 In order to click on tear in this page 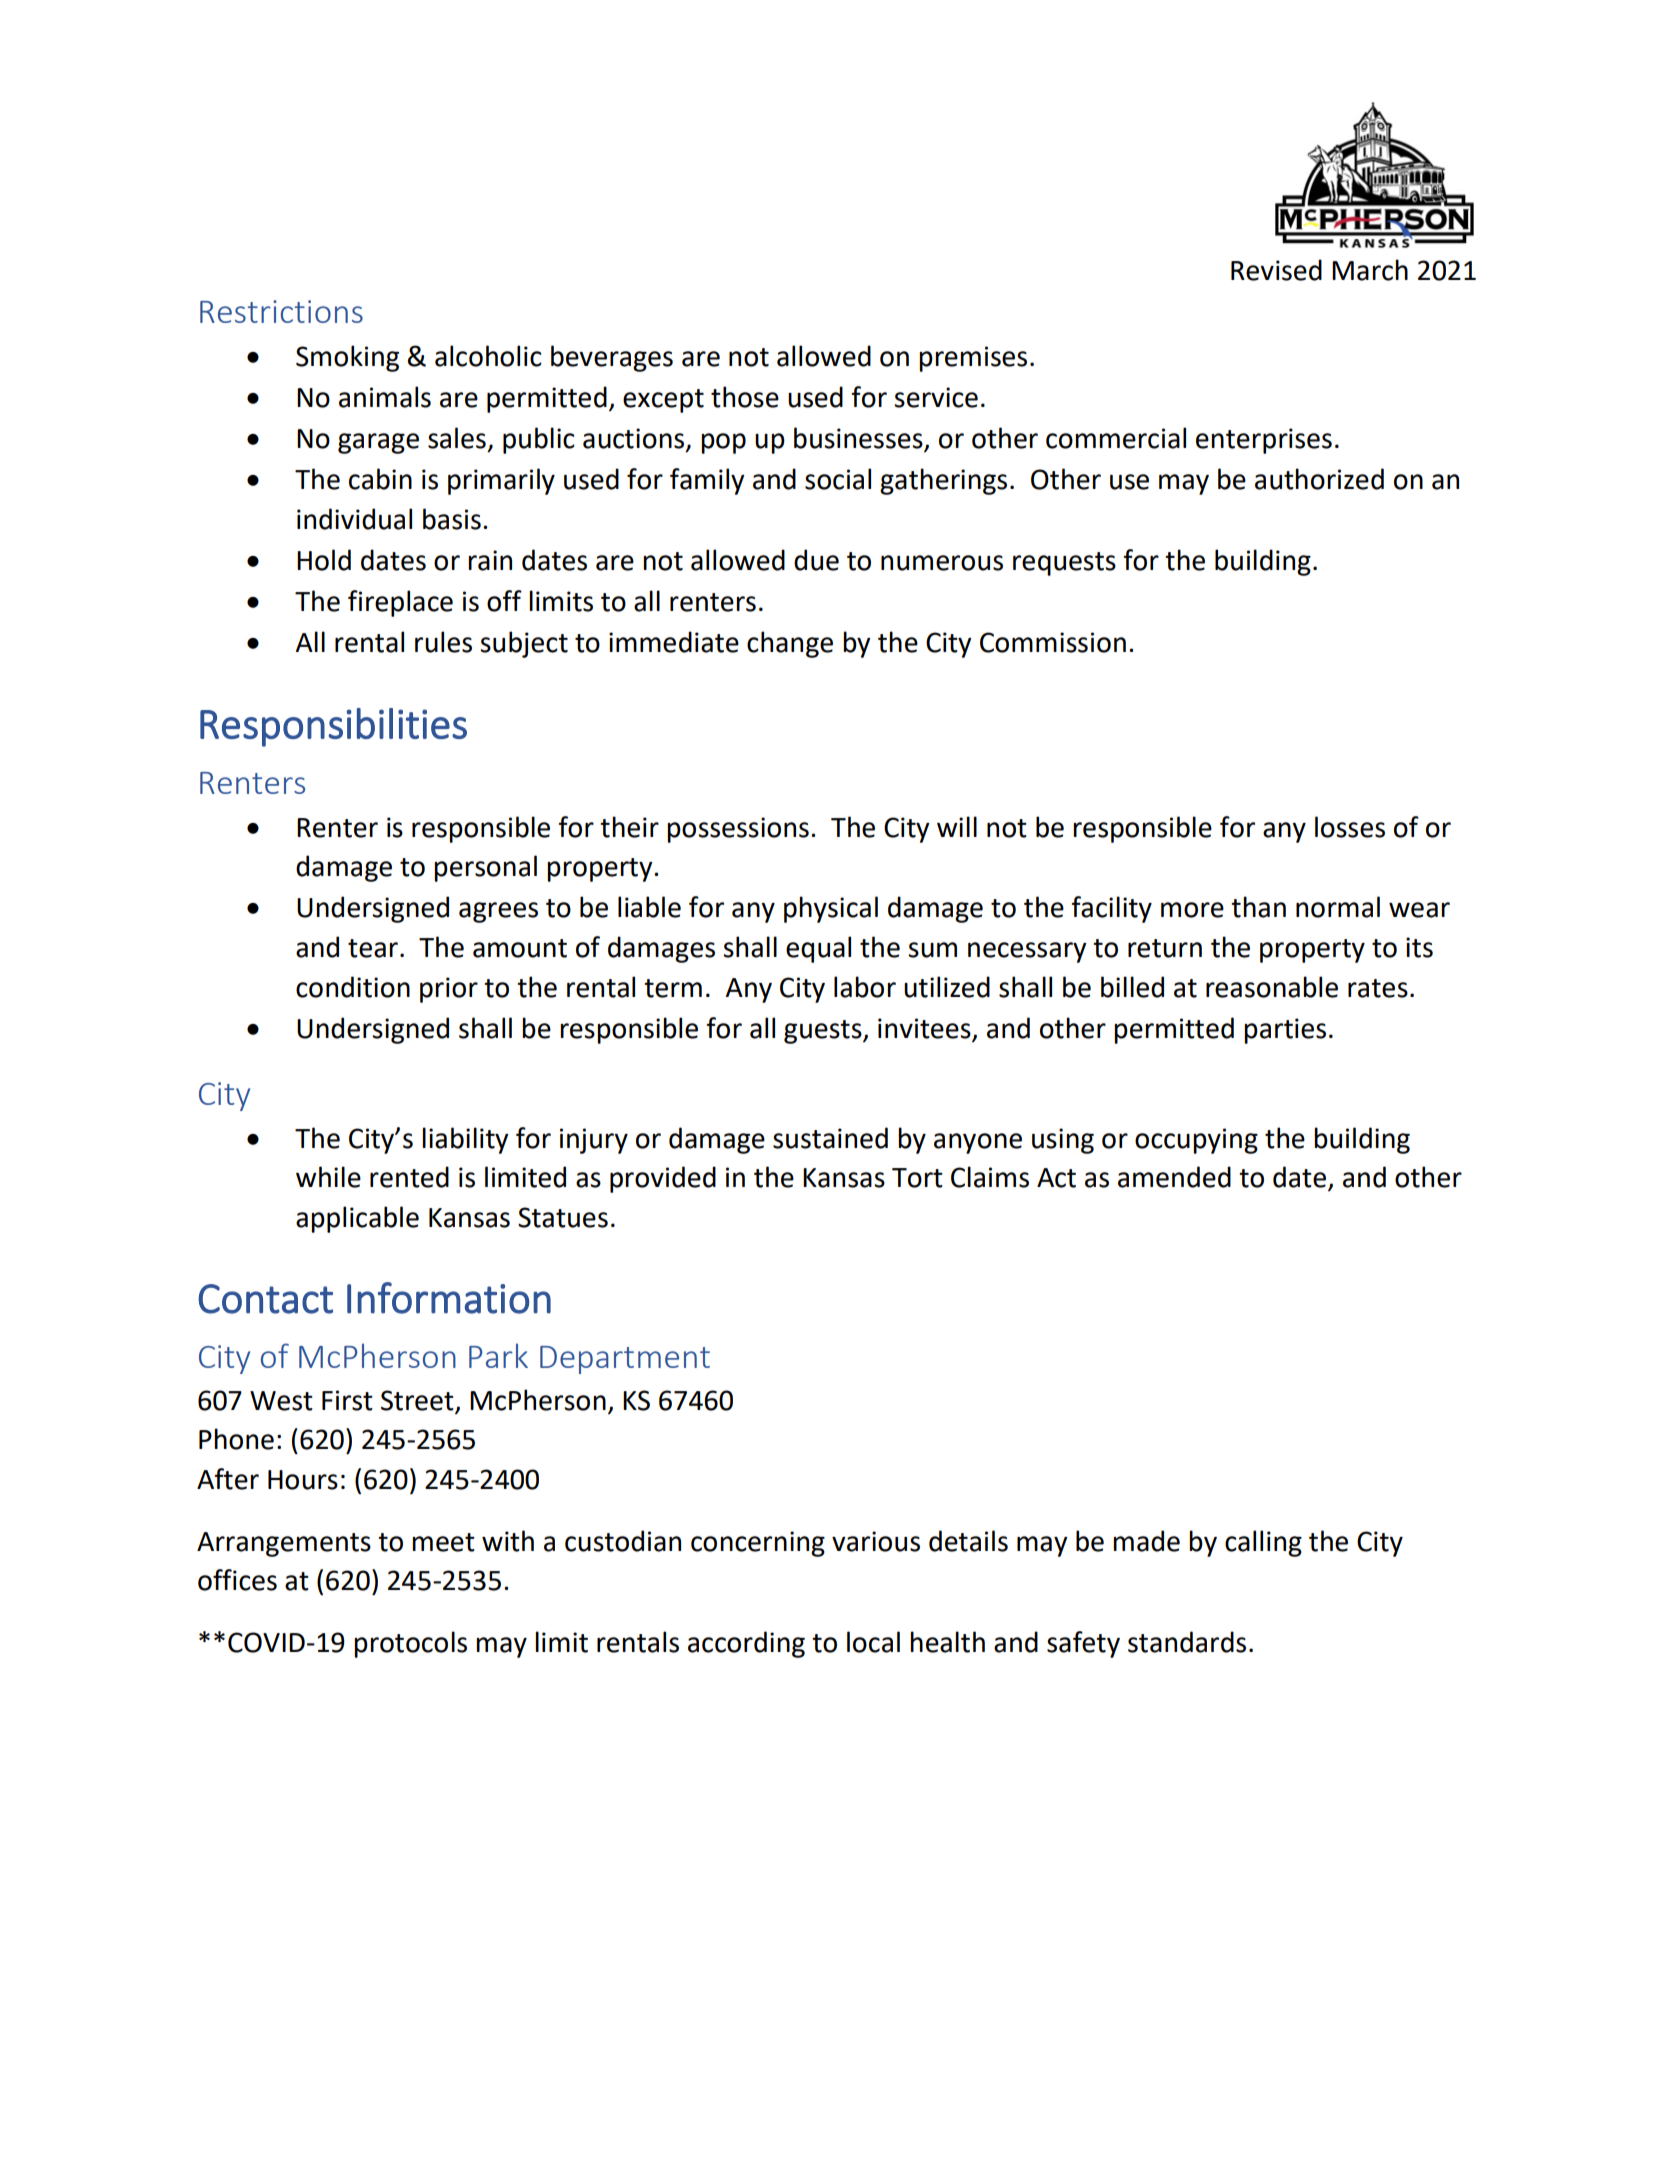, I will do `click(373, 948)`.
